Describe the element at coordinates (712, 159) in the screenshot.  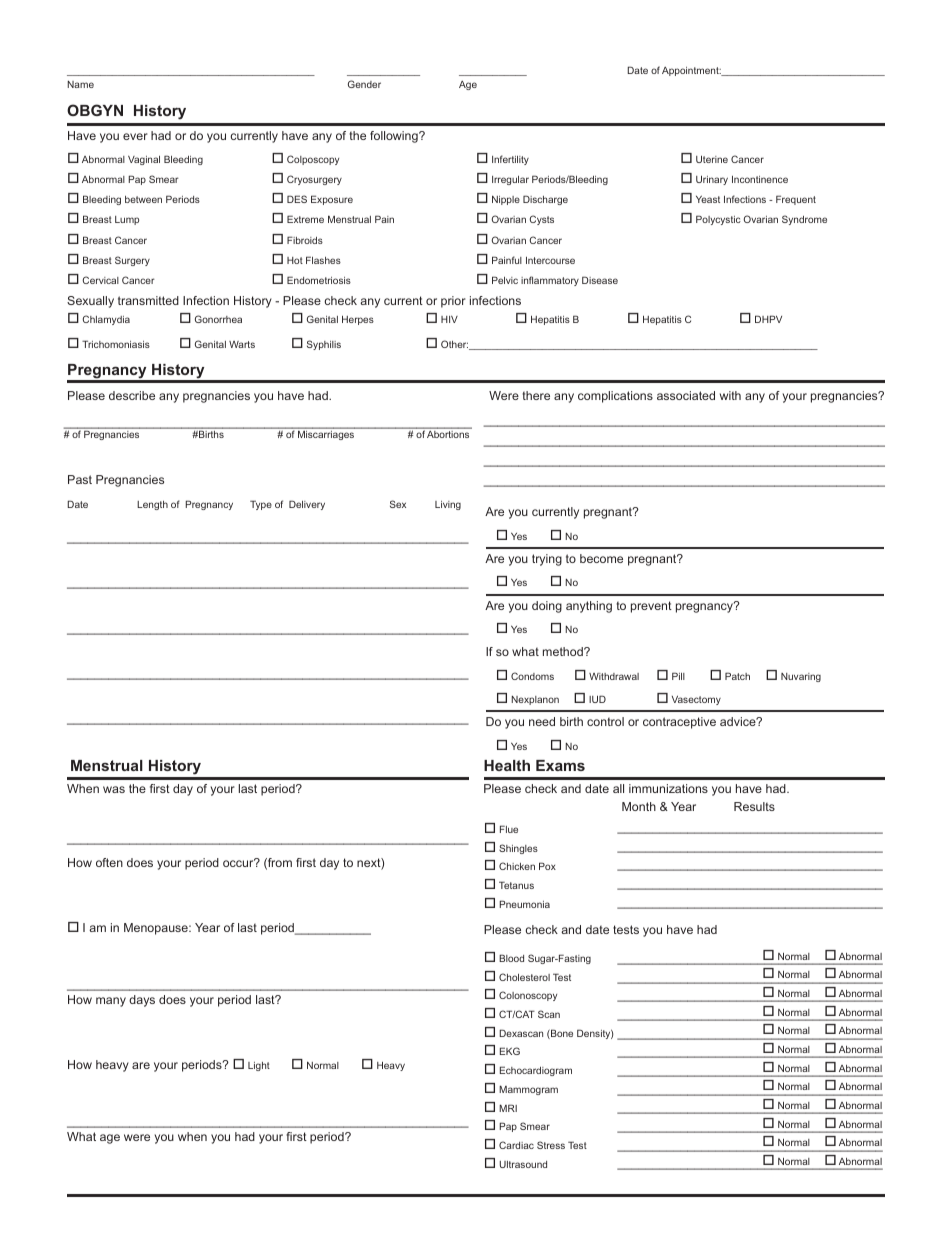
I see `Uterine` at that location.
